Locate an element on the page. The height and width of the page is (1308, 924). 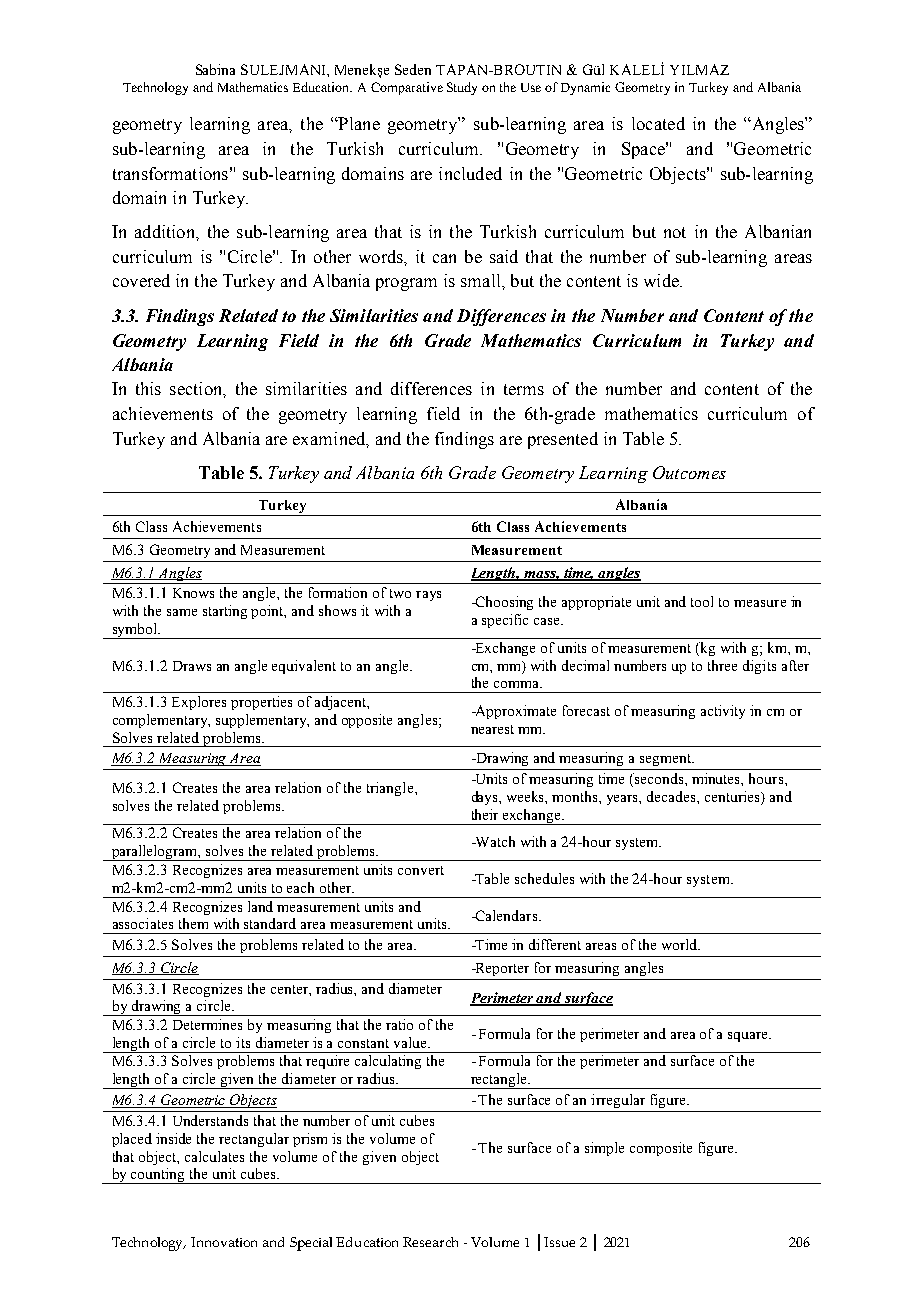
land is located at coordinates (260, 906).
